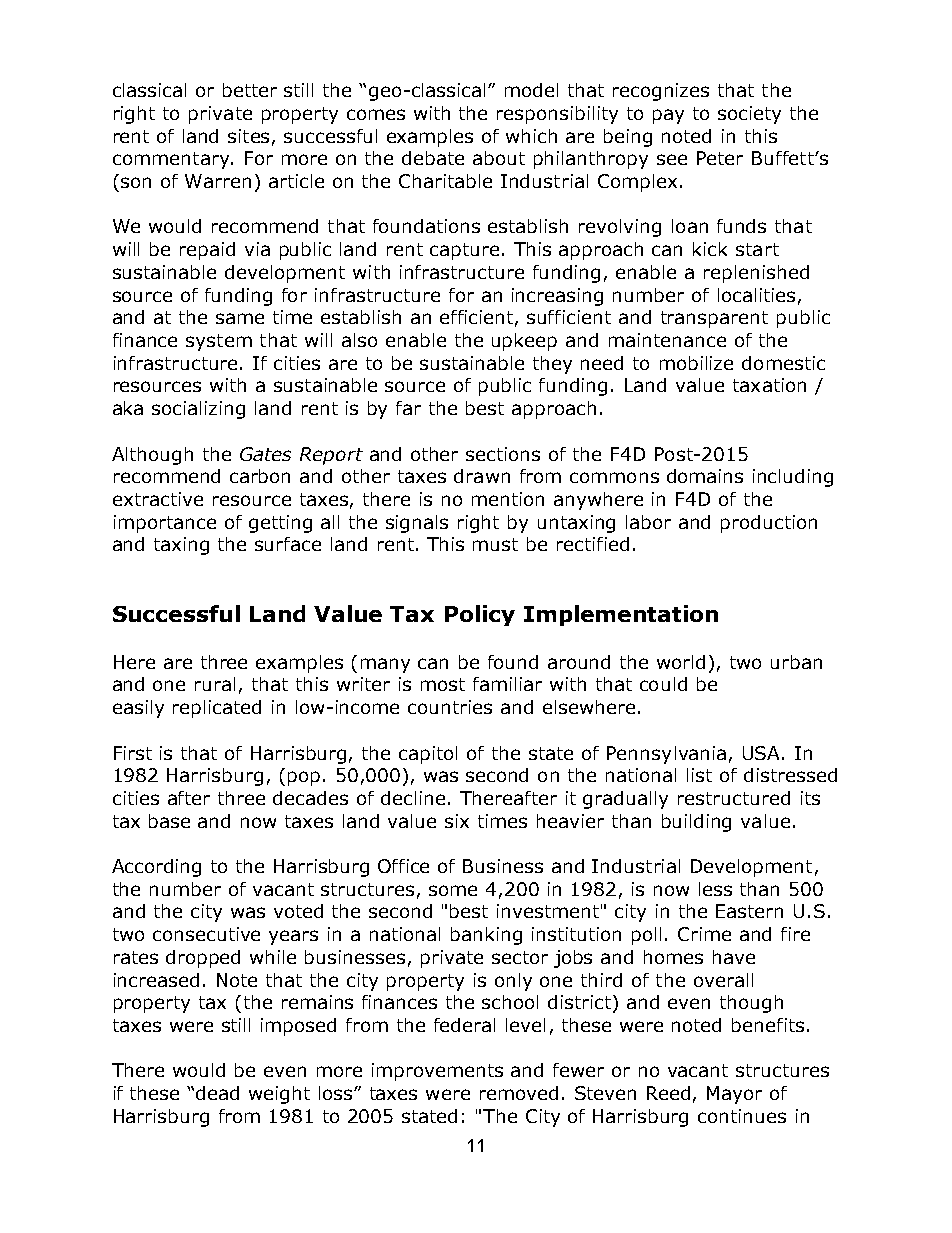 The image size is (952, 1233). I want to click on sites, so click(248, 136).
